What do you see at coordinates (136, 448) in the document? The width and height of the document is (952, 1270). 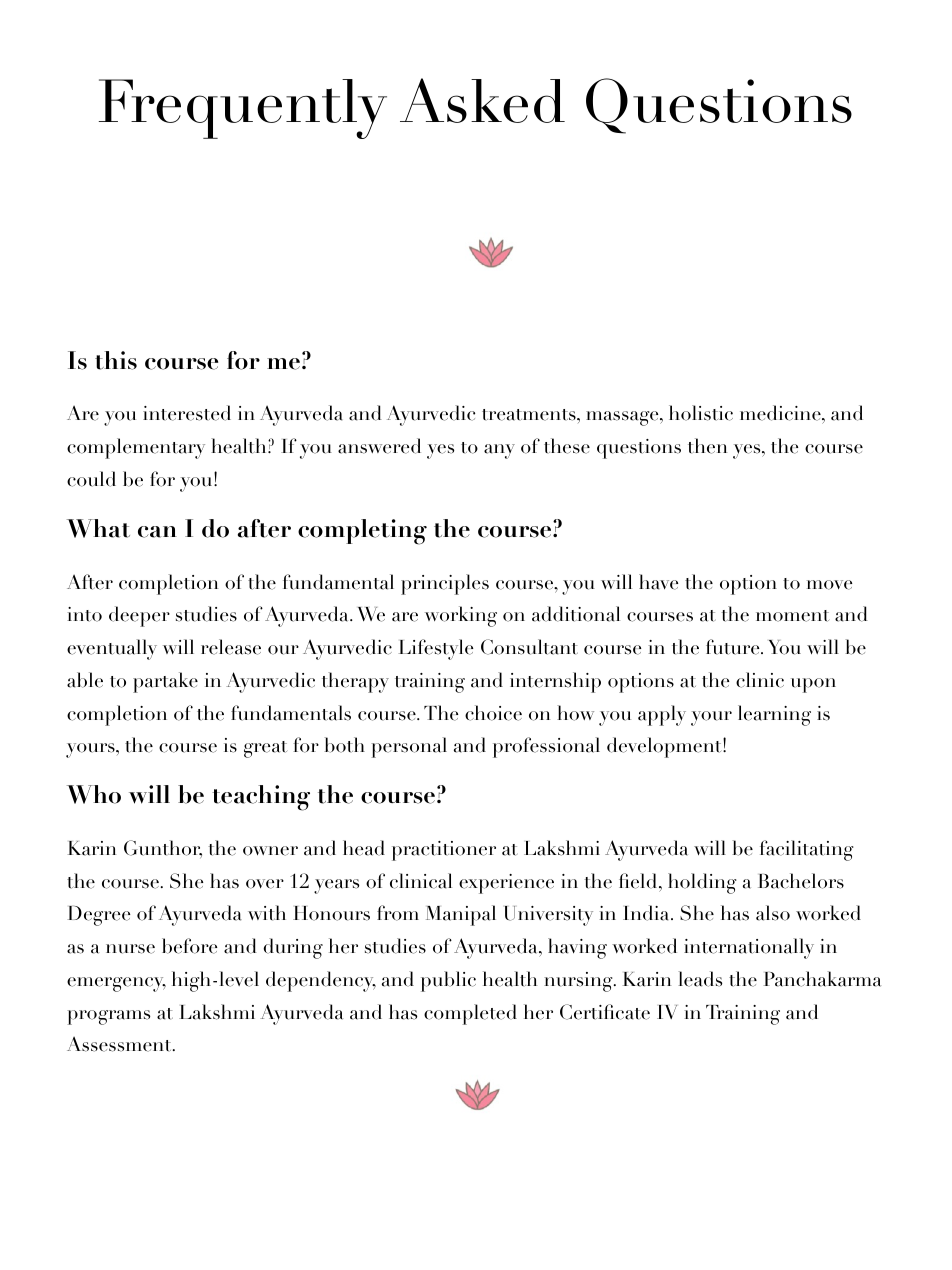 I see `complementary` at bounding box center [136, 448].
